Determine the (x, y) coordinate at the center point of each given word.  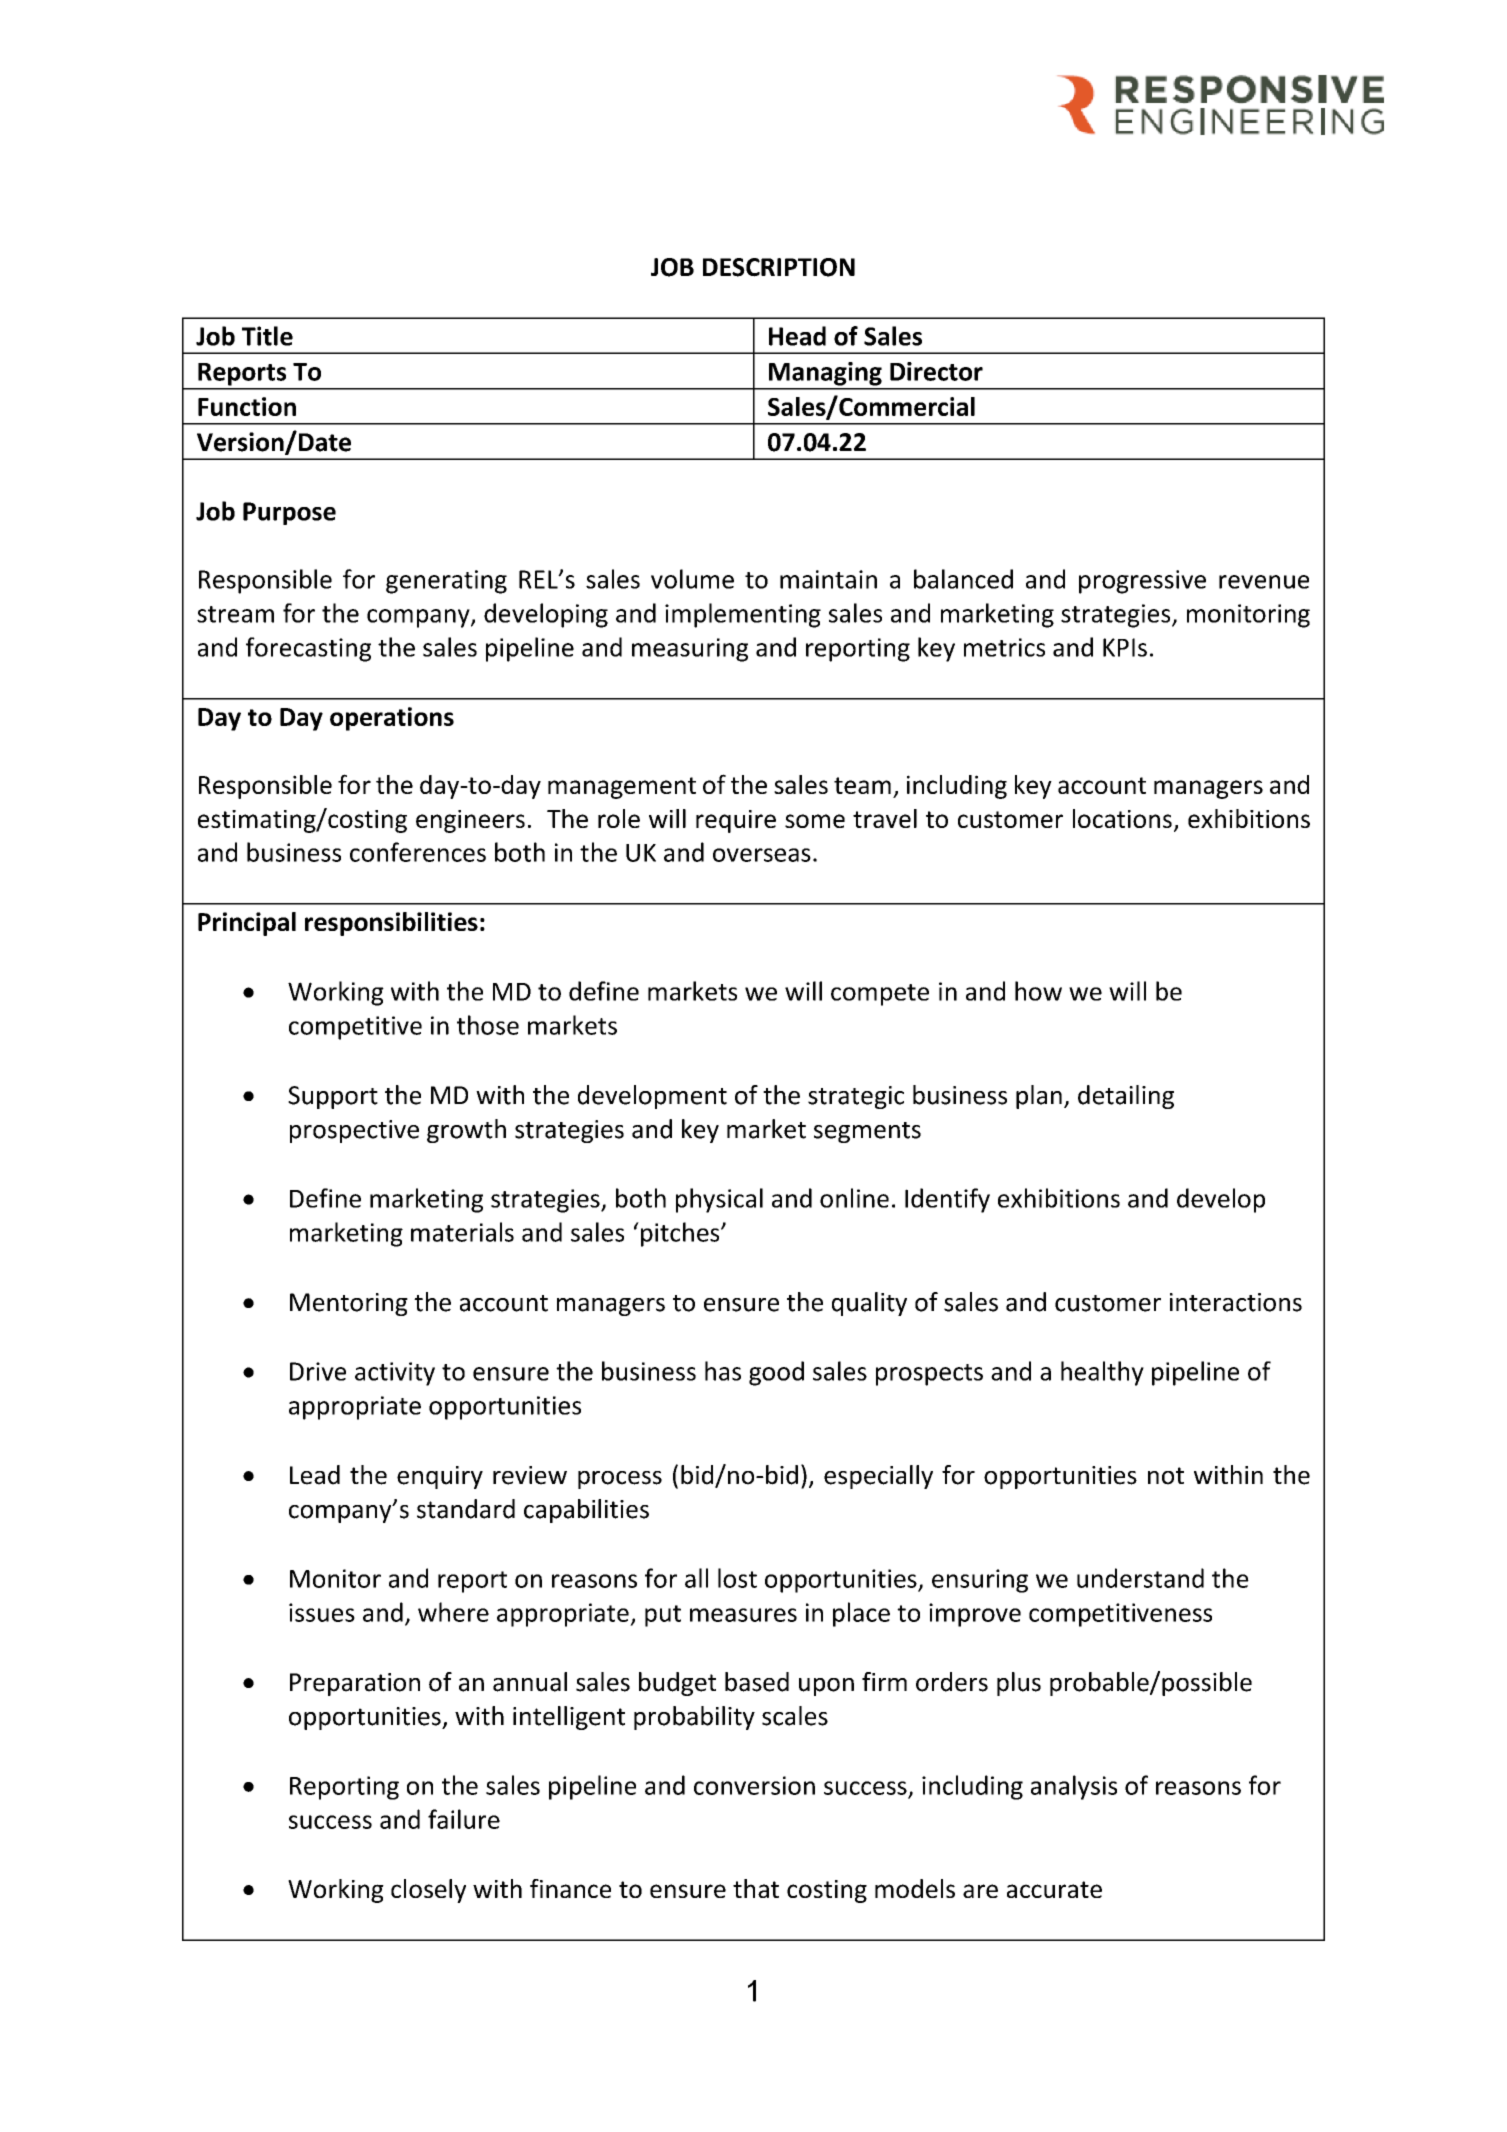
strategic (856, 1097)
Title (267, 336)
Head (797, 336)
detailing (1126, 1097)
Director (936, 371)
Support (333, 1097)
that (756, 1888)
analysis (1074, 1787)
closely (428, 1891)
